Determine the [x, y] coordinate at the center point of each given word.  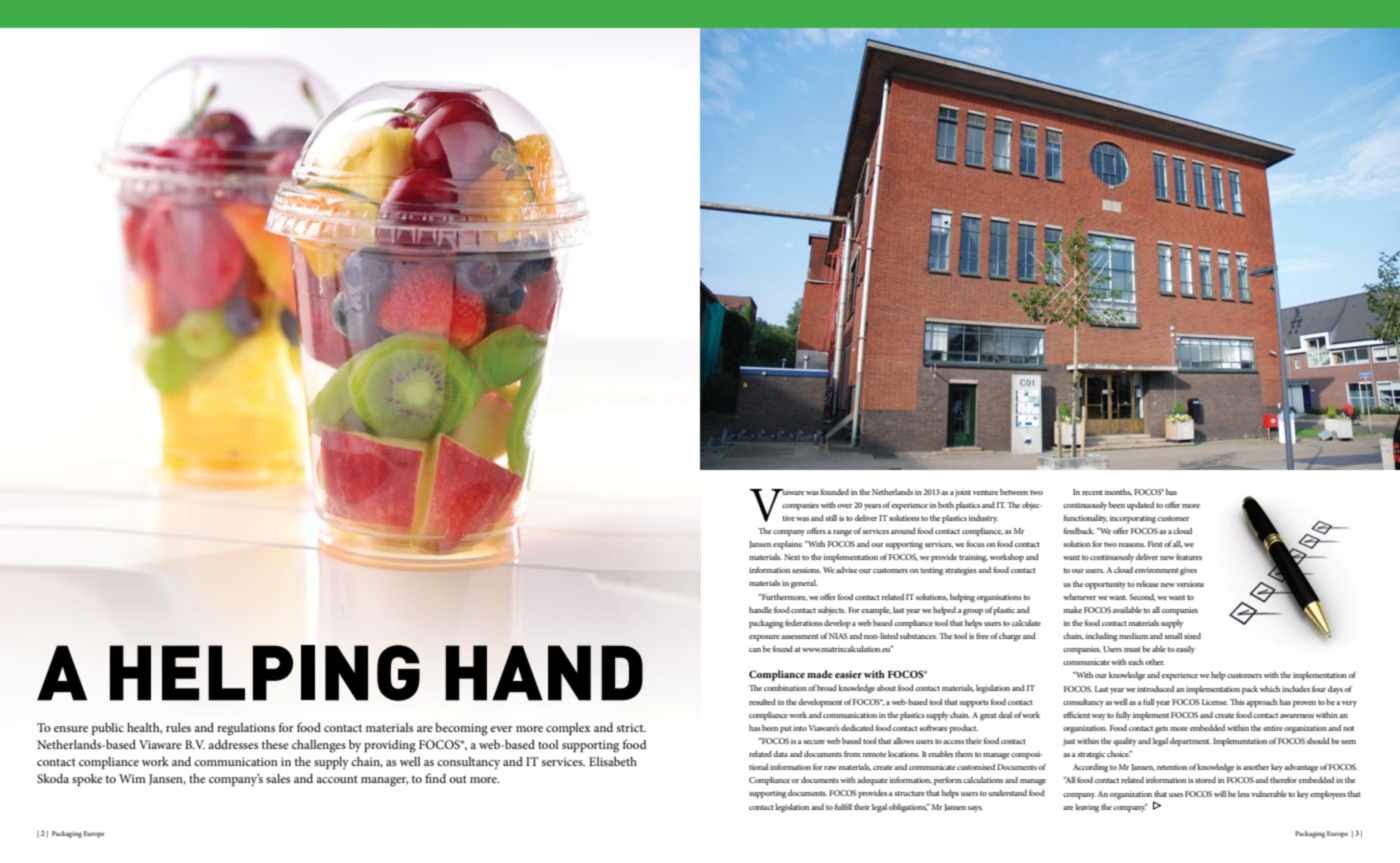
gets [1161, 730]
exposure [764, 638]
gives [1188, 571]
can [755, 650]
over [845, 506]
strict [631, 727]
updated [1140, 506]
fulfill [843, 806]
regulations [246, 729]
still [831, 518]
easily [1185, 650]
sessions [806, 570]
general [804, 584]
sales [278, 778]
